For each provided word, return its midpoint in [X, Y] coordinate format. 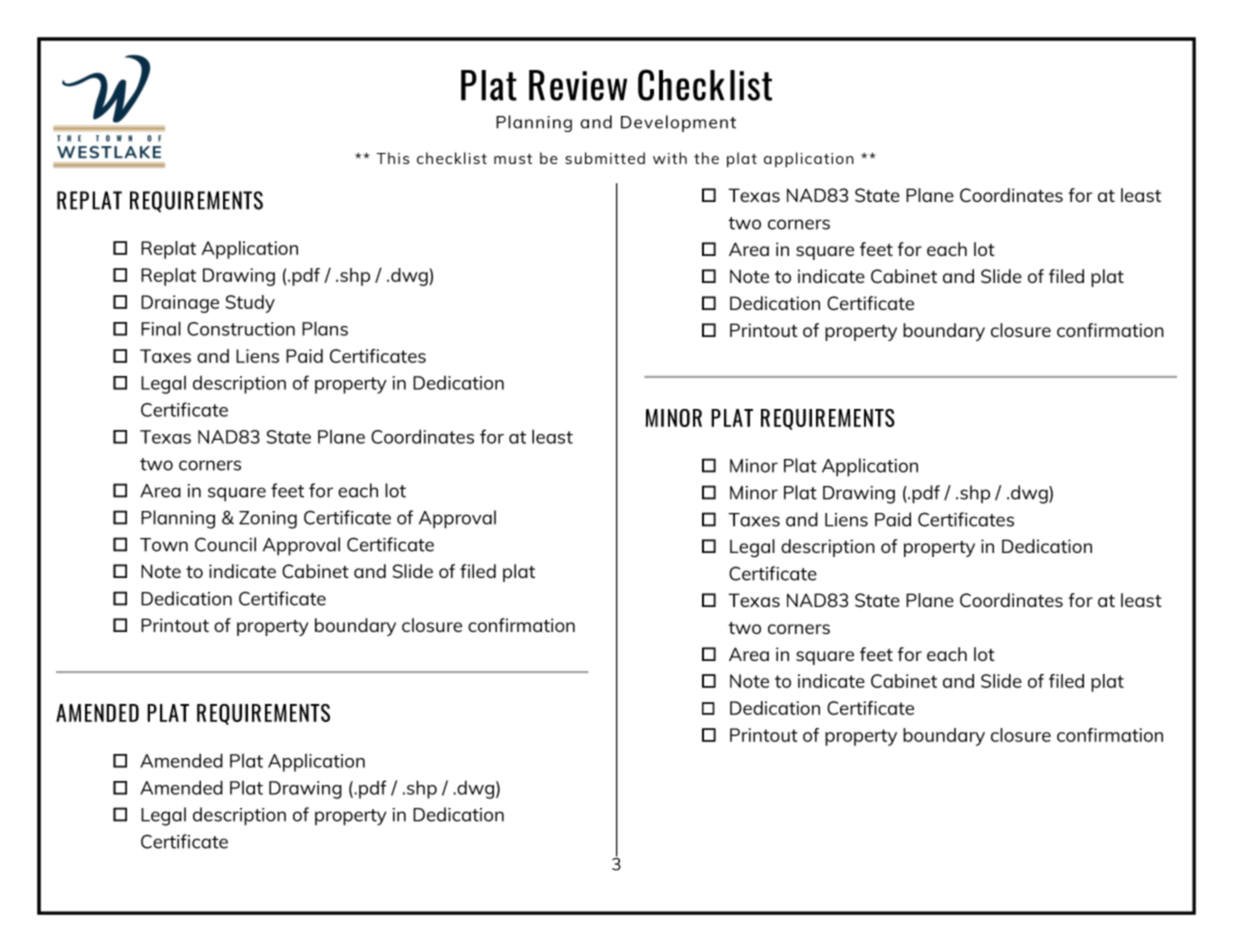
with [670, 158]
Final [161, 328]
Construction [241, 329]
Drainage [180, 304]
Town [164, 545]
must [513, 159]
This [392, 158]
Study [250, 304]
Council [225, 544]
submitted [605, 158]
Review [578, 85]
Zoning [268, 520]
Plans [325, 328]
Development [678, 123]
